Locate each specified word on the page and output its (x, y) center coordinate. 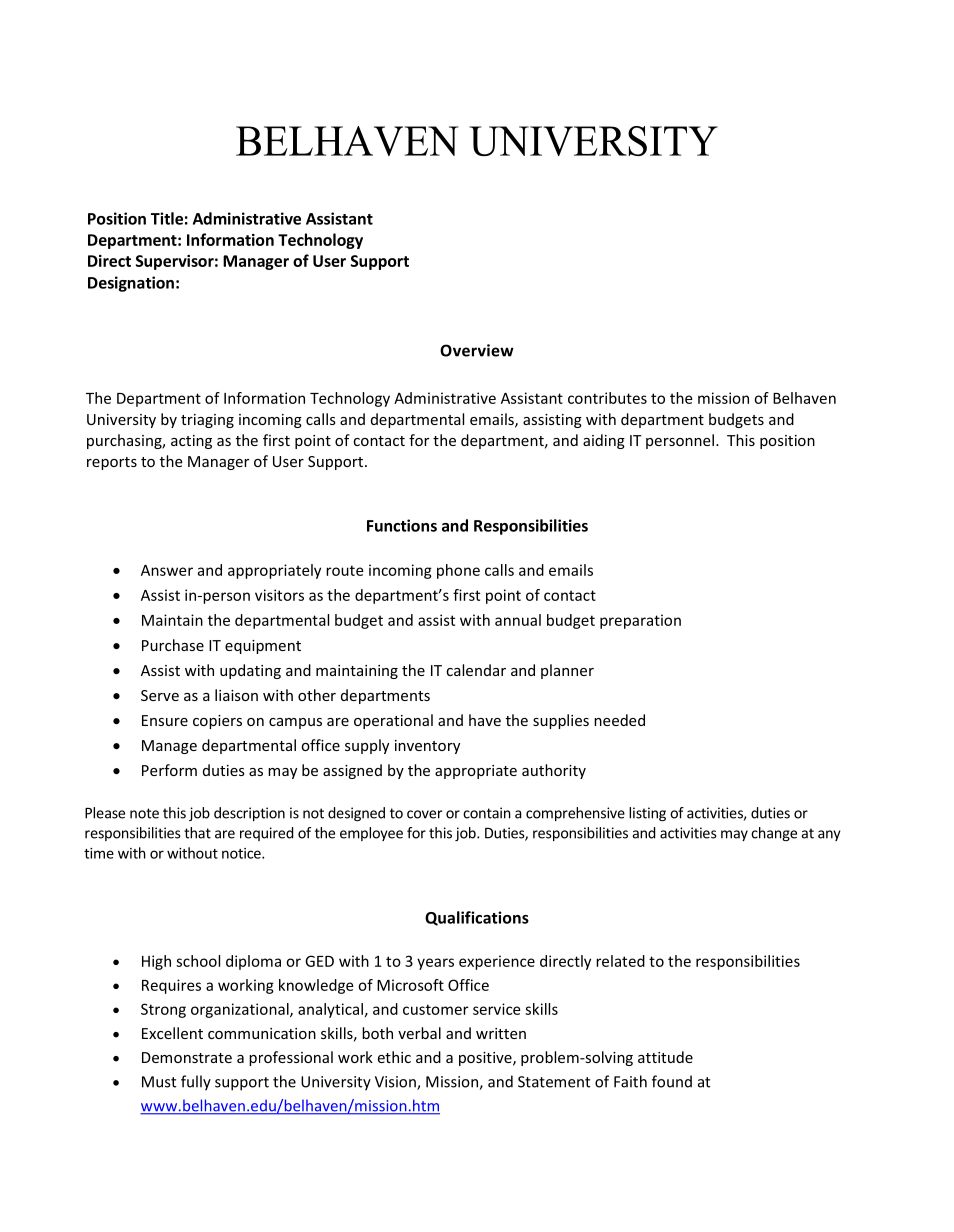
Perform (169, 770)
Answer (167, 570)
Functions (402, 525)
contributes (607, 398)
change (774, 834)
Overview (477, 350)
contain (487, 813)
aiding (604, 441)
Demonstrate (187, 1057)
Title (167, 218)
